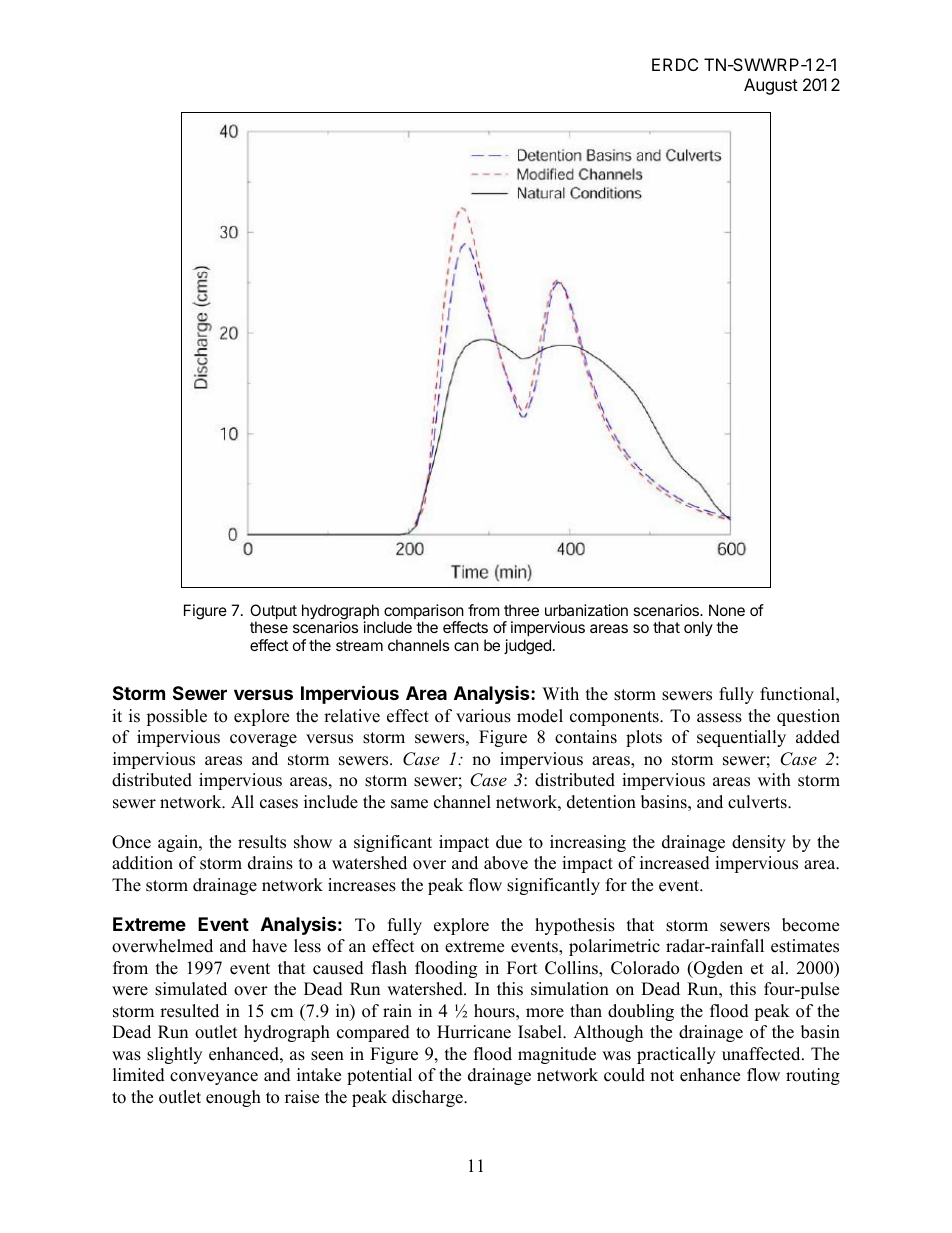 This screenshot has height=1233, width=952. Describe the element at coordinates (698, 628) in the screenshot. I see `only` at that location.
